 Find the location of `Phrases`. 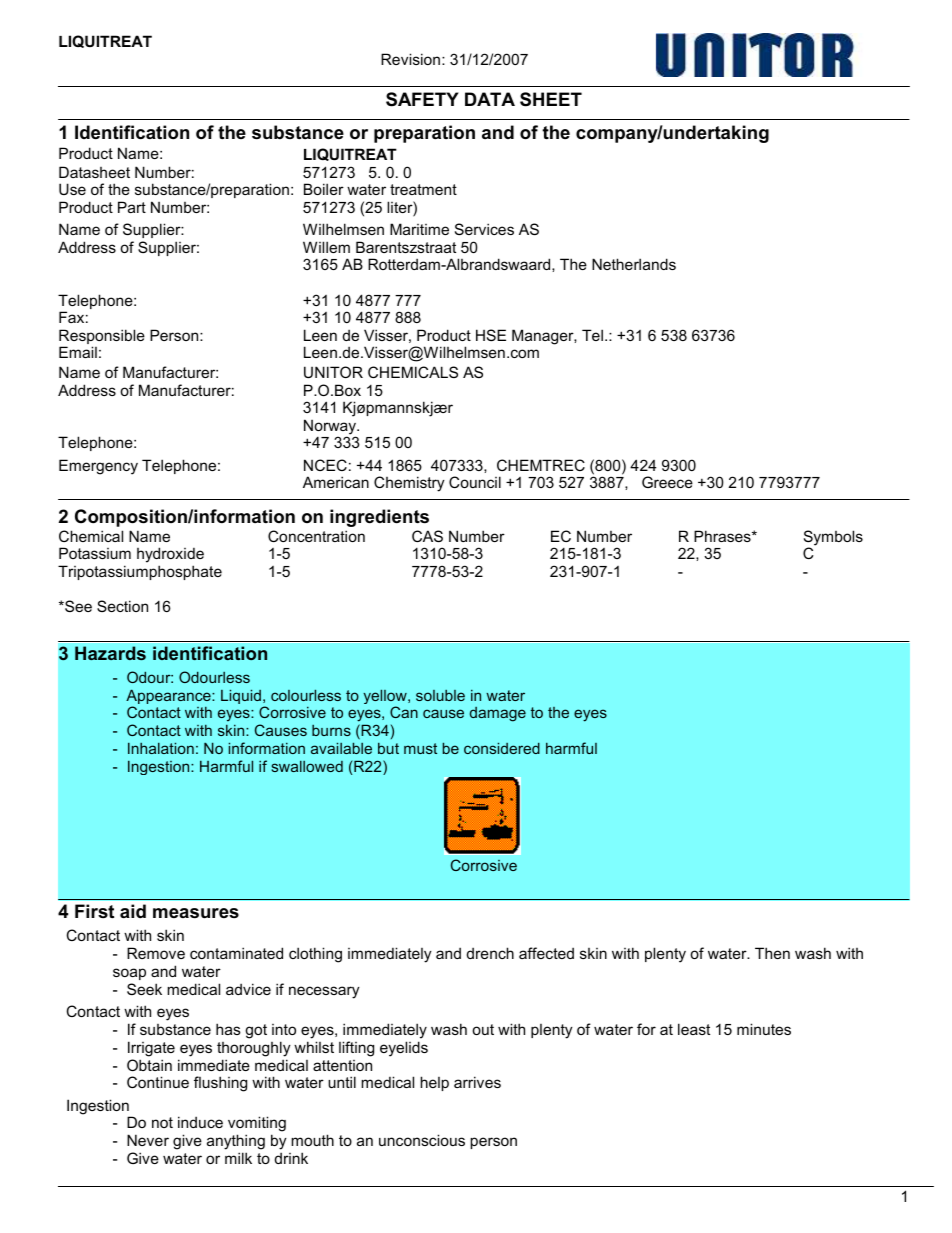

Phrases is located at coordinates (723, 536).
